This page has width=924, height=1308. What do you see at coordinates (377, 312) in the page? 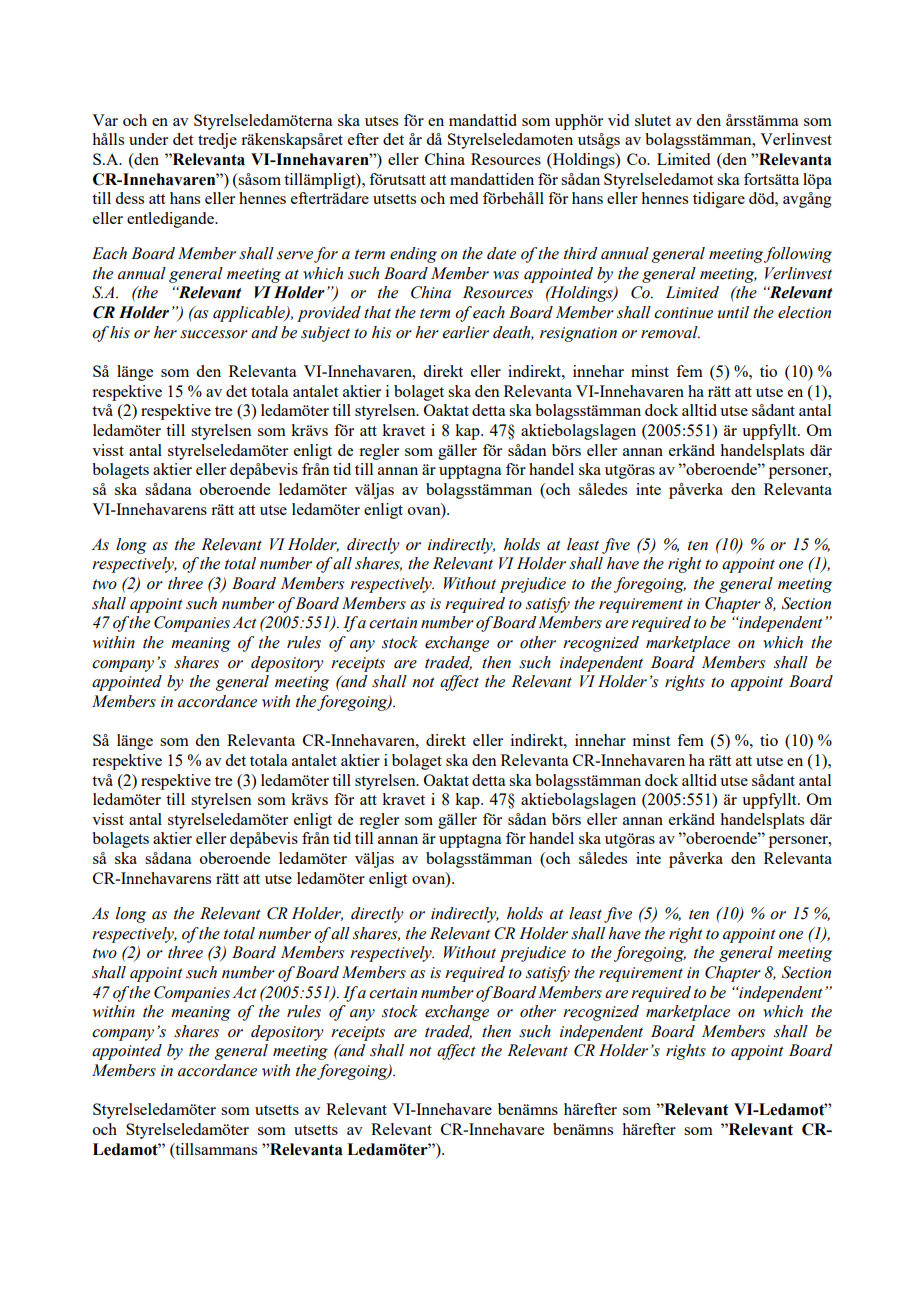
I see `that` at bounding box center [377, 312].
